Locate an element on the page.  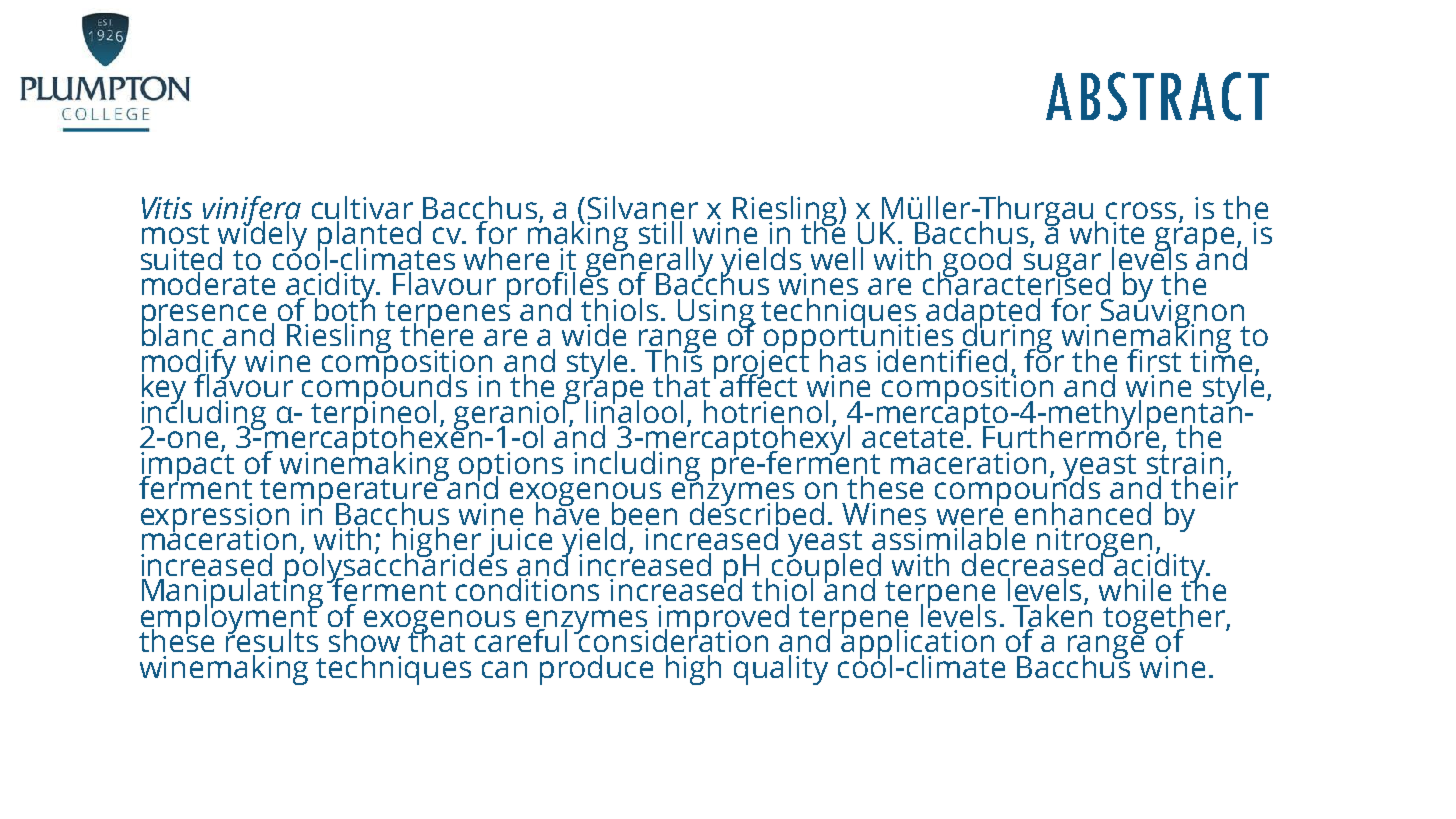
first is located at coordinates (1154, 360).
